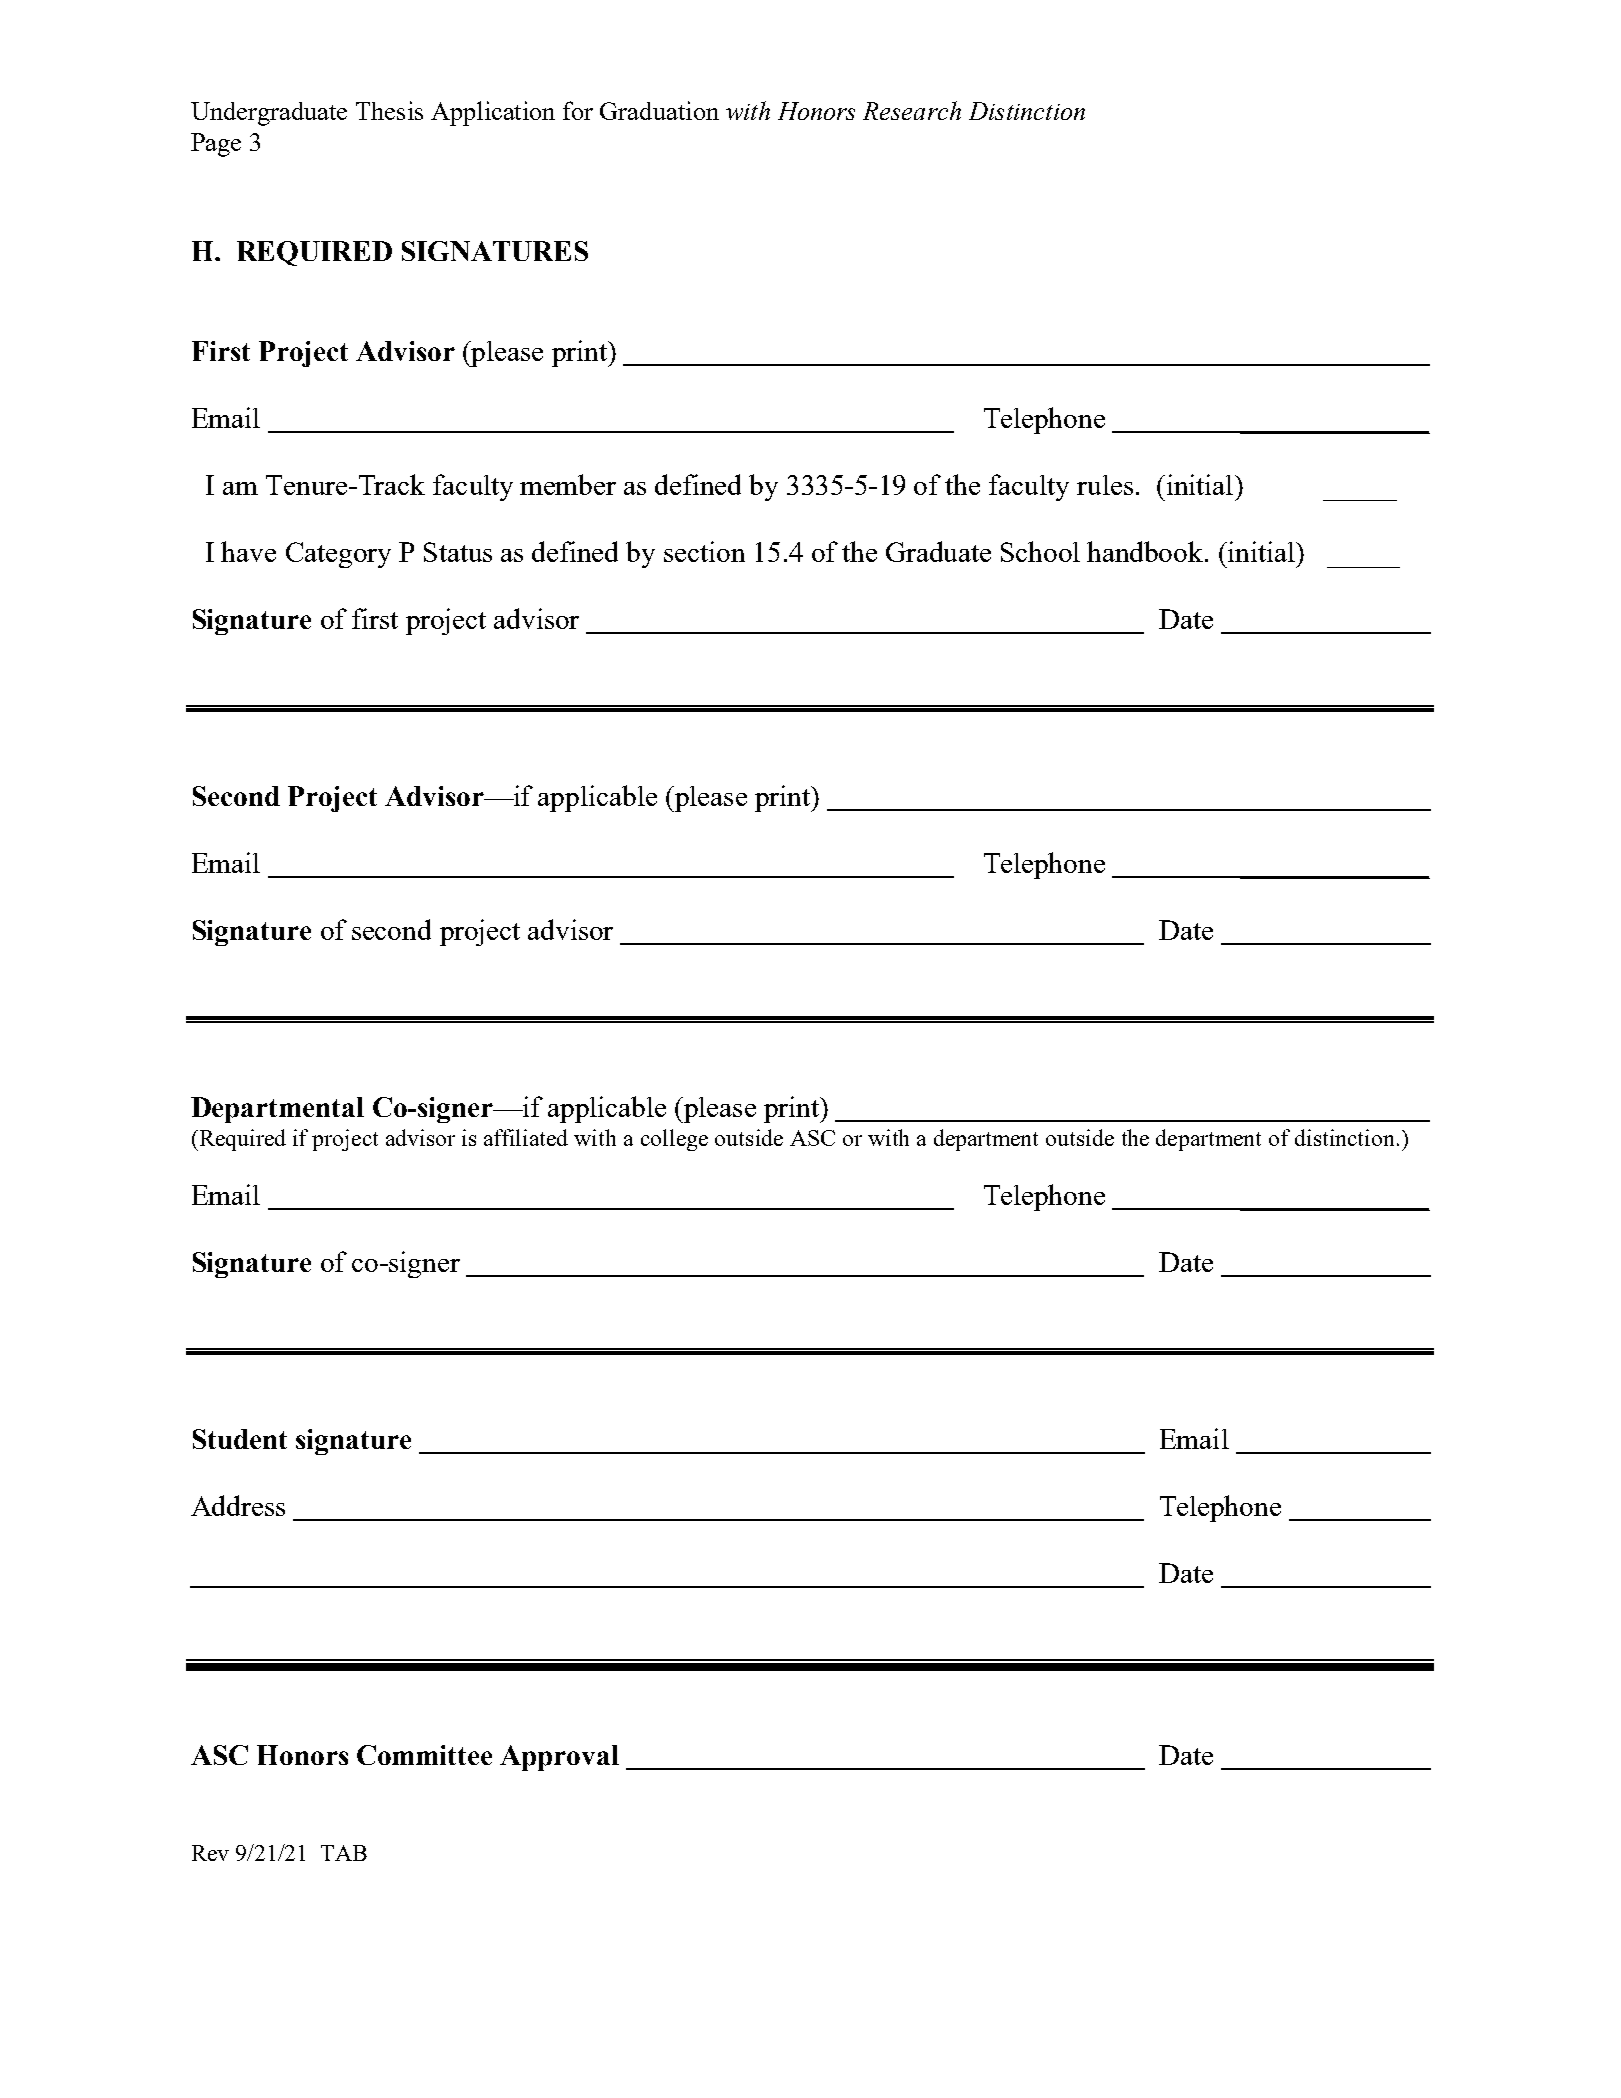  Describe the element at coordinates (559, 1758) in the document. I see `Approval` at that location.
